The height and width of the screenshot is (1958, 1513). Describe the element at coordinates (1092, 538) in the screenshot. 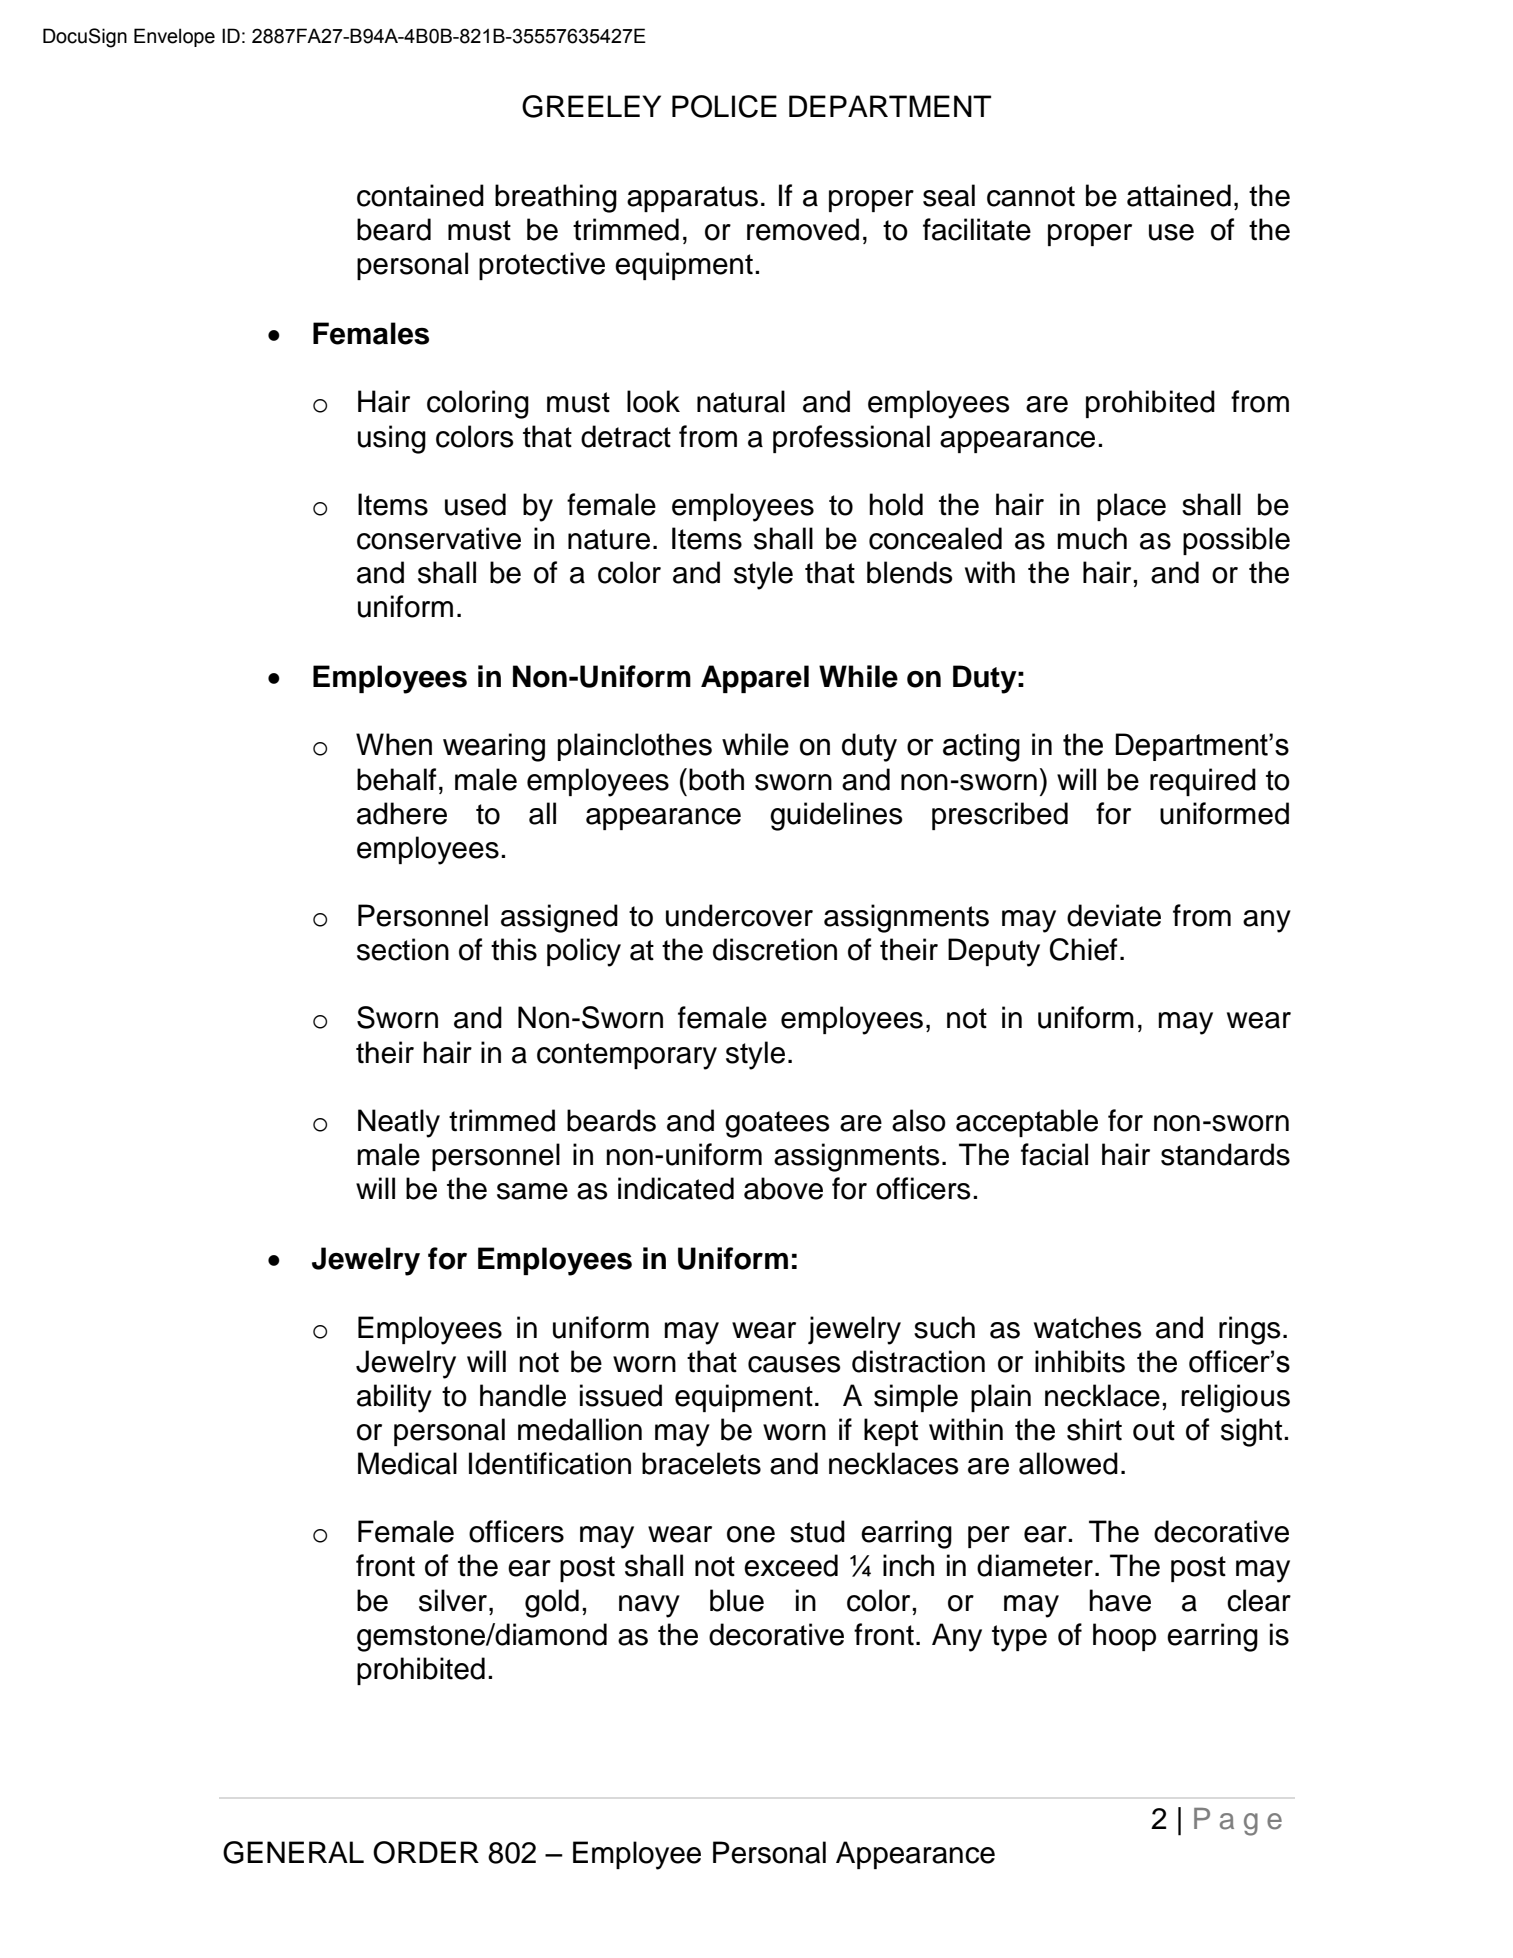

I see `much` at that location.
